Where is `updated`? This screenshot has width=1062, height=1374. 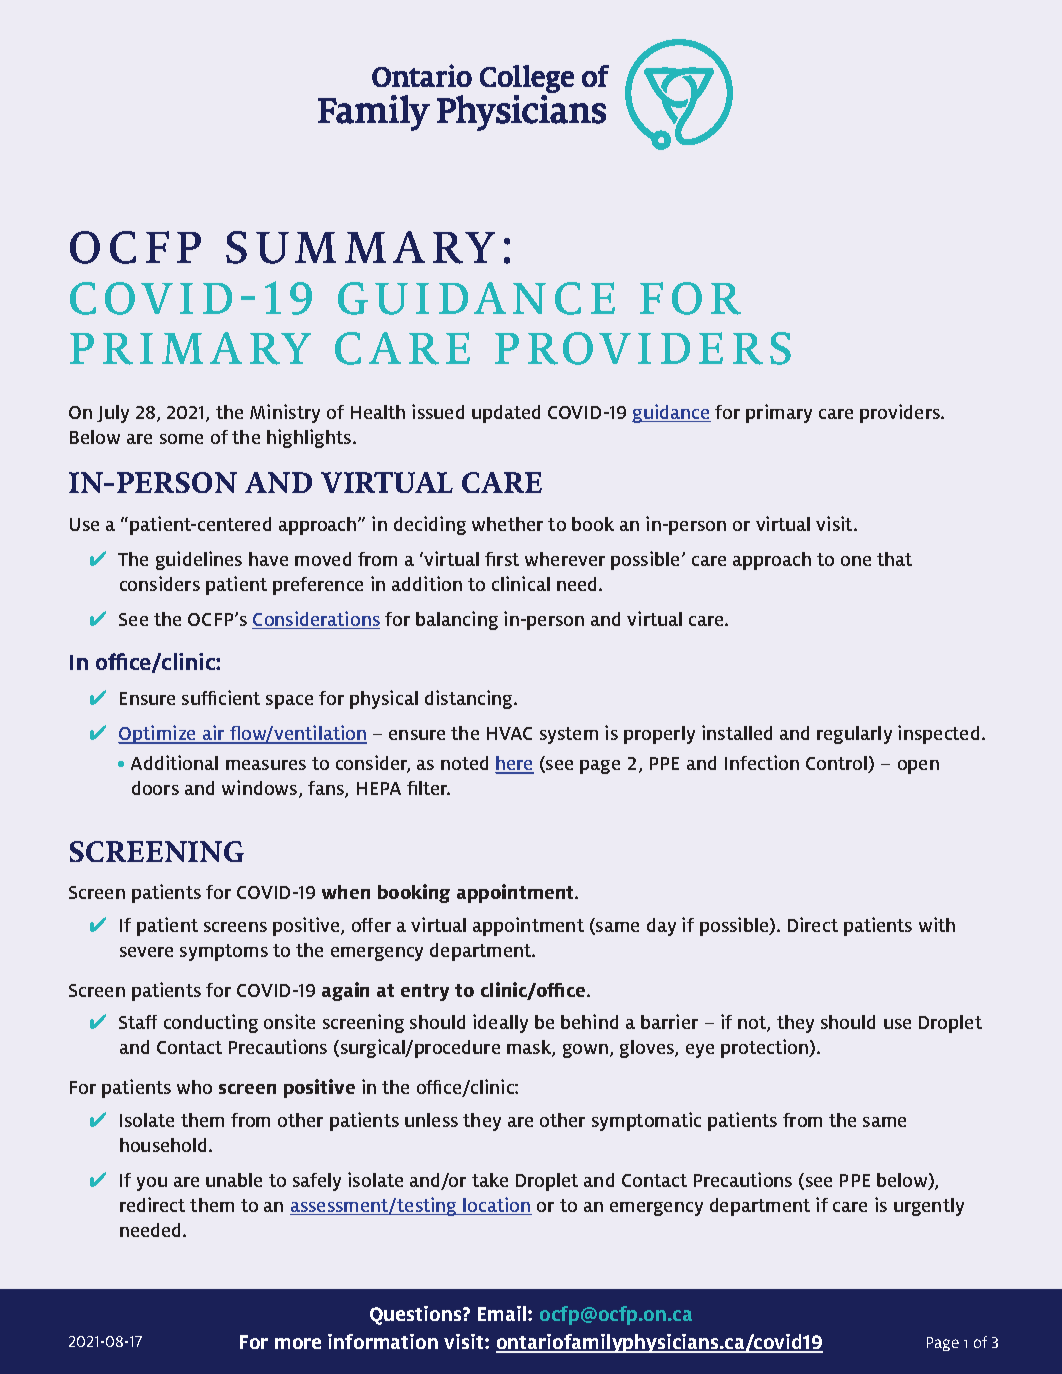 updated is located at coordinates (506, 414).
